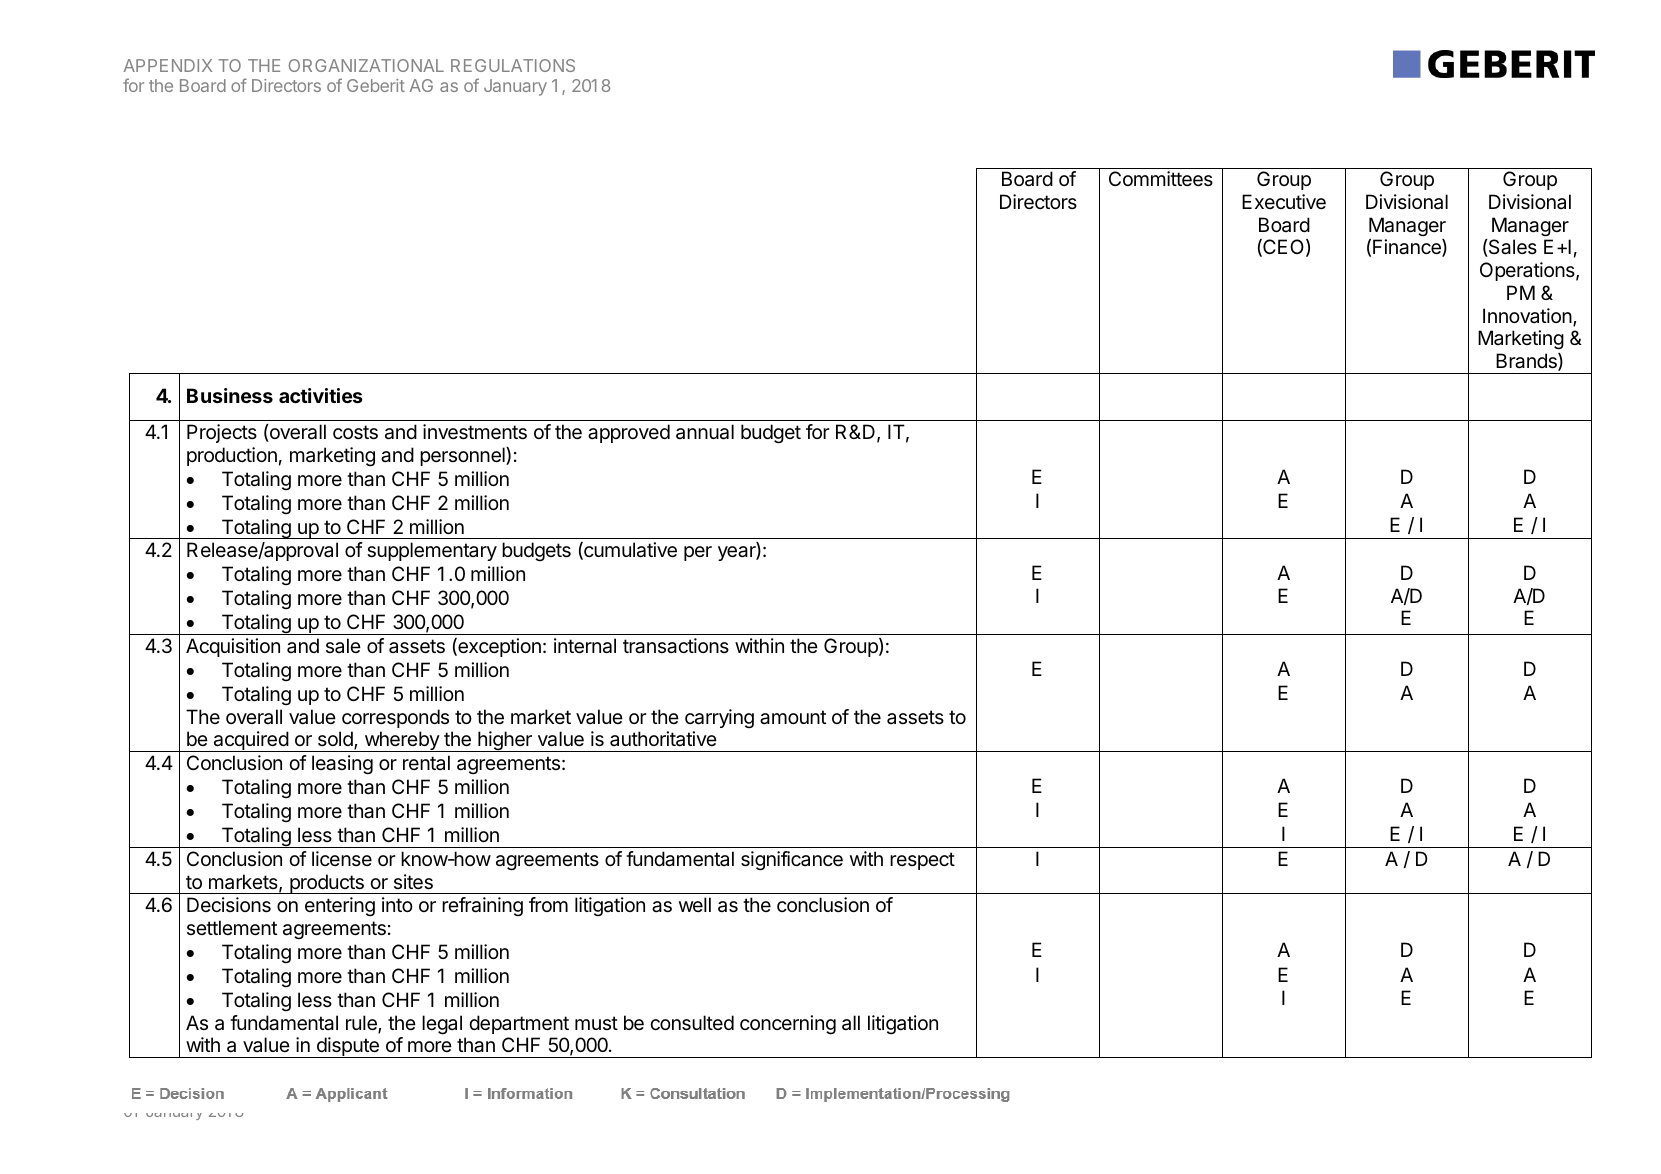 The width and height of the image is (1661, 1174). I want to click on leasing, so click(342, 765).
